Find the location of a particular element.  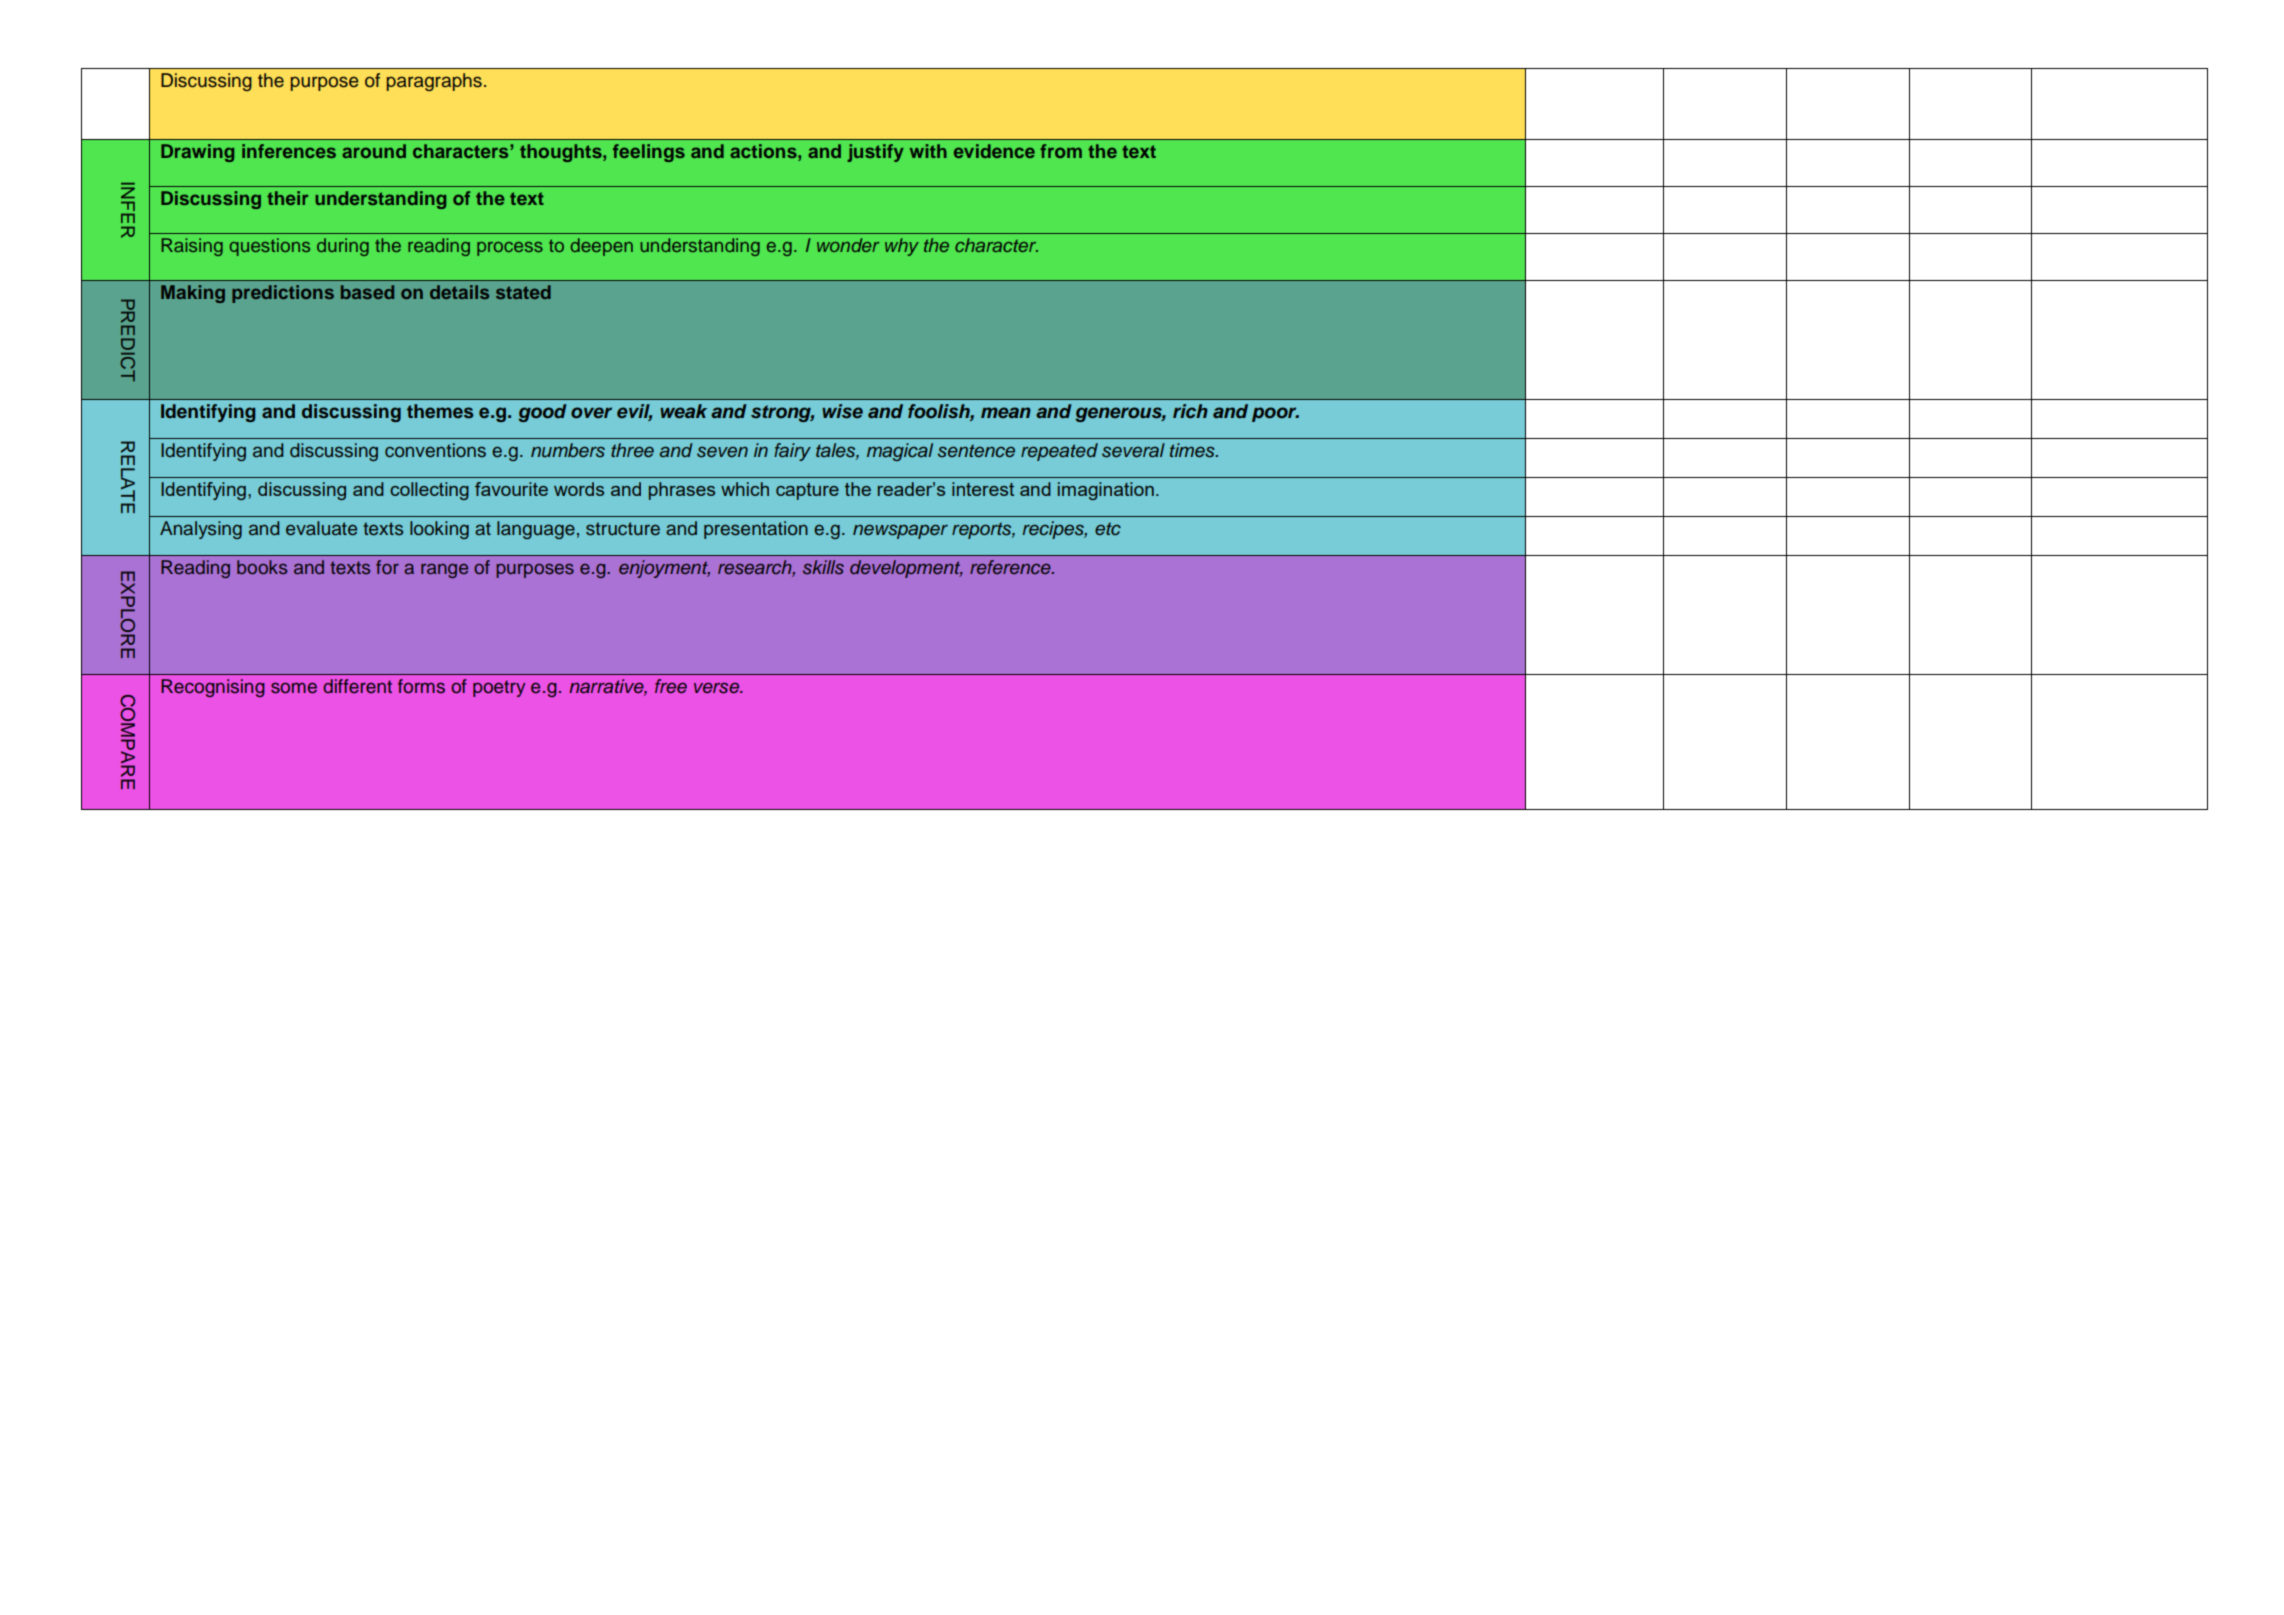

mean is located at coordinates (1006, 412).
